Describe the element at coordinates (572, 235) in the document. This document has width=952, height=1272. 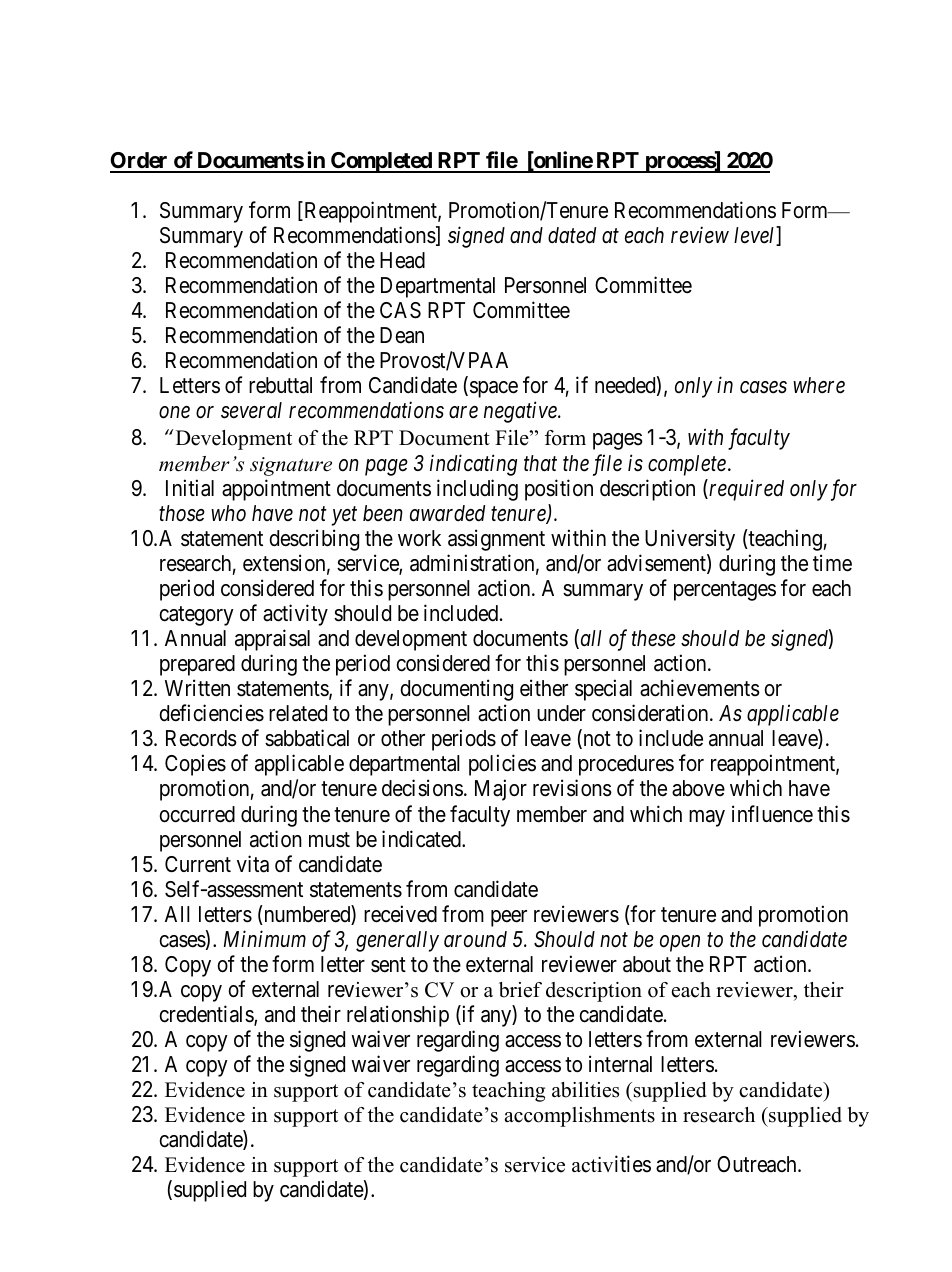
I see `dated` at that location.
